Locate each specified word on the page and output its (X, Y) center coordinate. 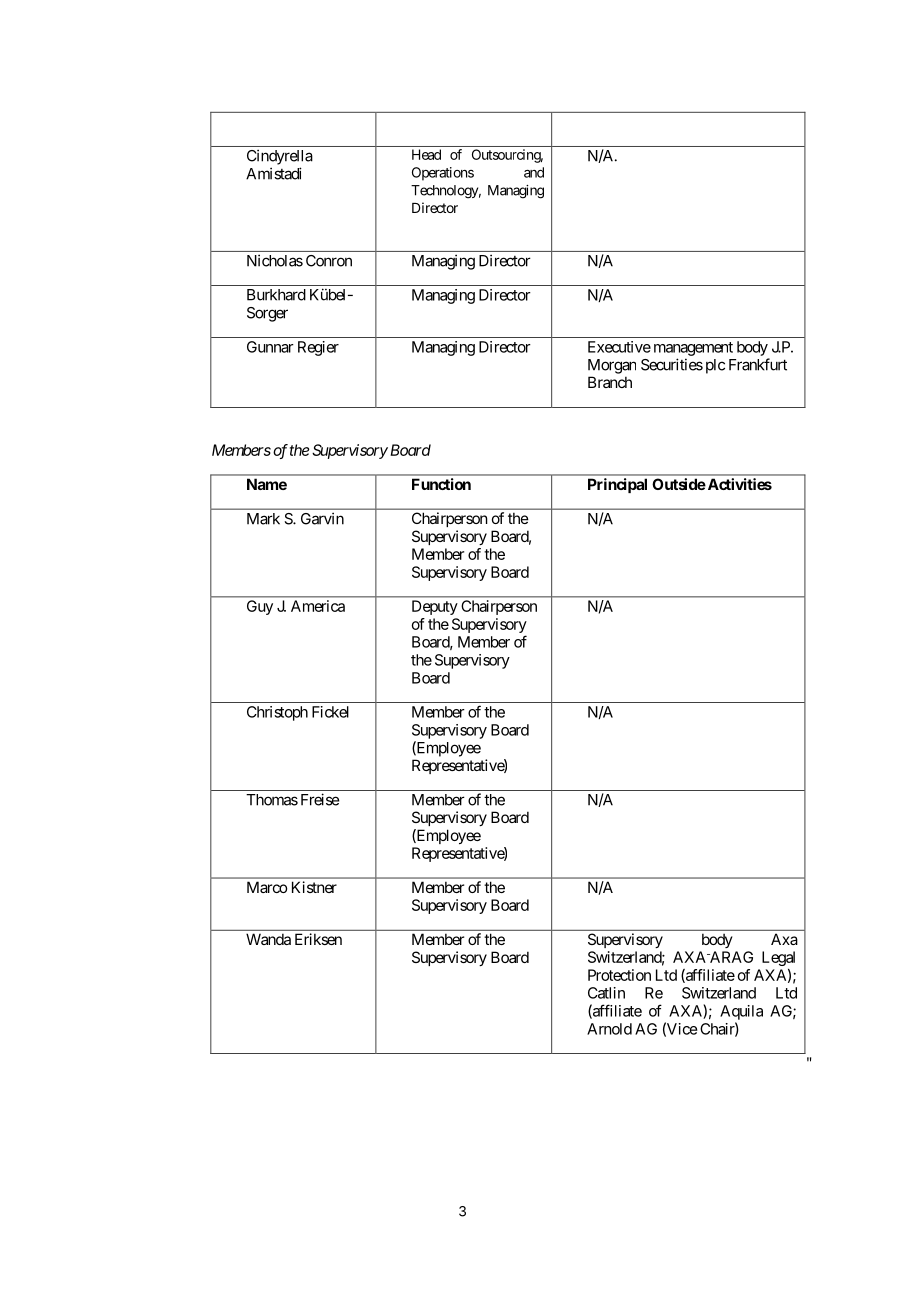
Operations (443, 174)
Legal (778, 958)
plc (715, 366)
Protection (619, 975)
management (693, 349)
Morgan (612, 366)
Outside (679, 484)
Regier (318, 348)
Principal (617, 485)
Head (426, 154)
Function (441, 484)
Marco (267, 887)
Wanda (268, 939)
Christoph (277, 713)
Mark (263, 519)
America (318, 606)
